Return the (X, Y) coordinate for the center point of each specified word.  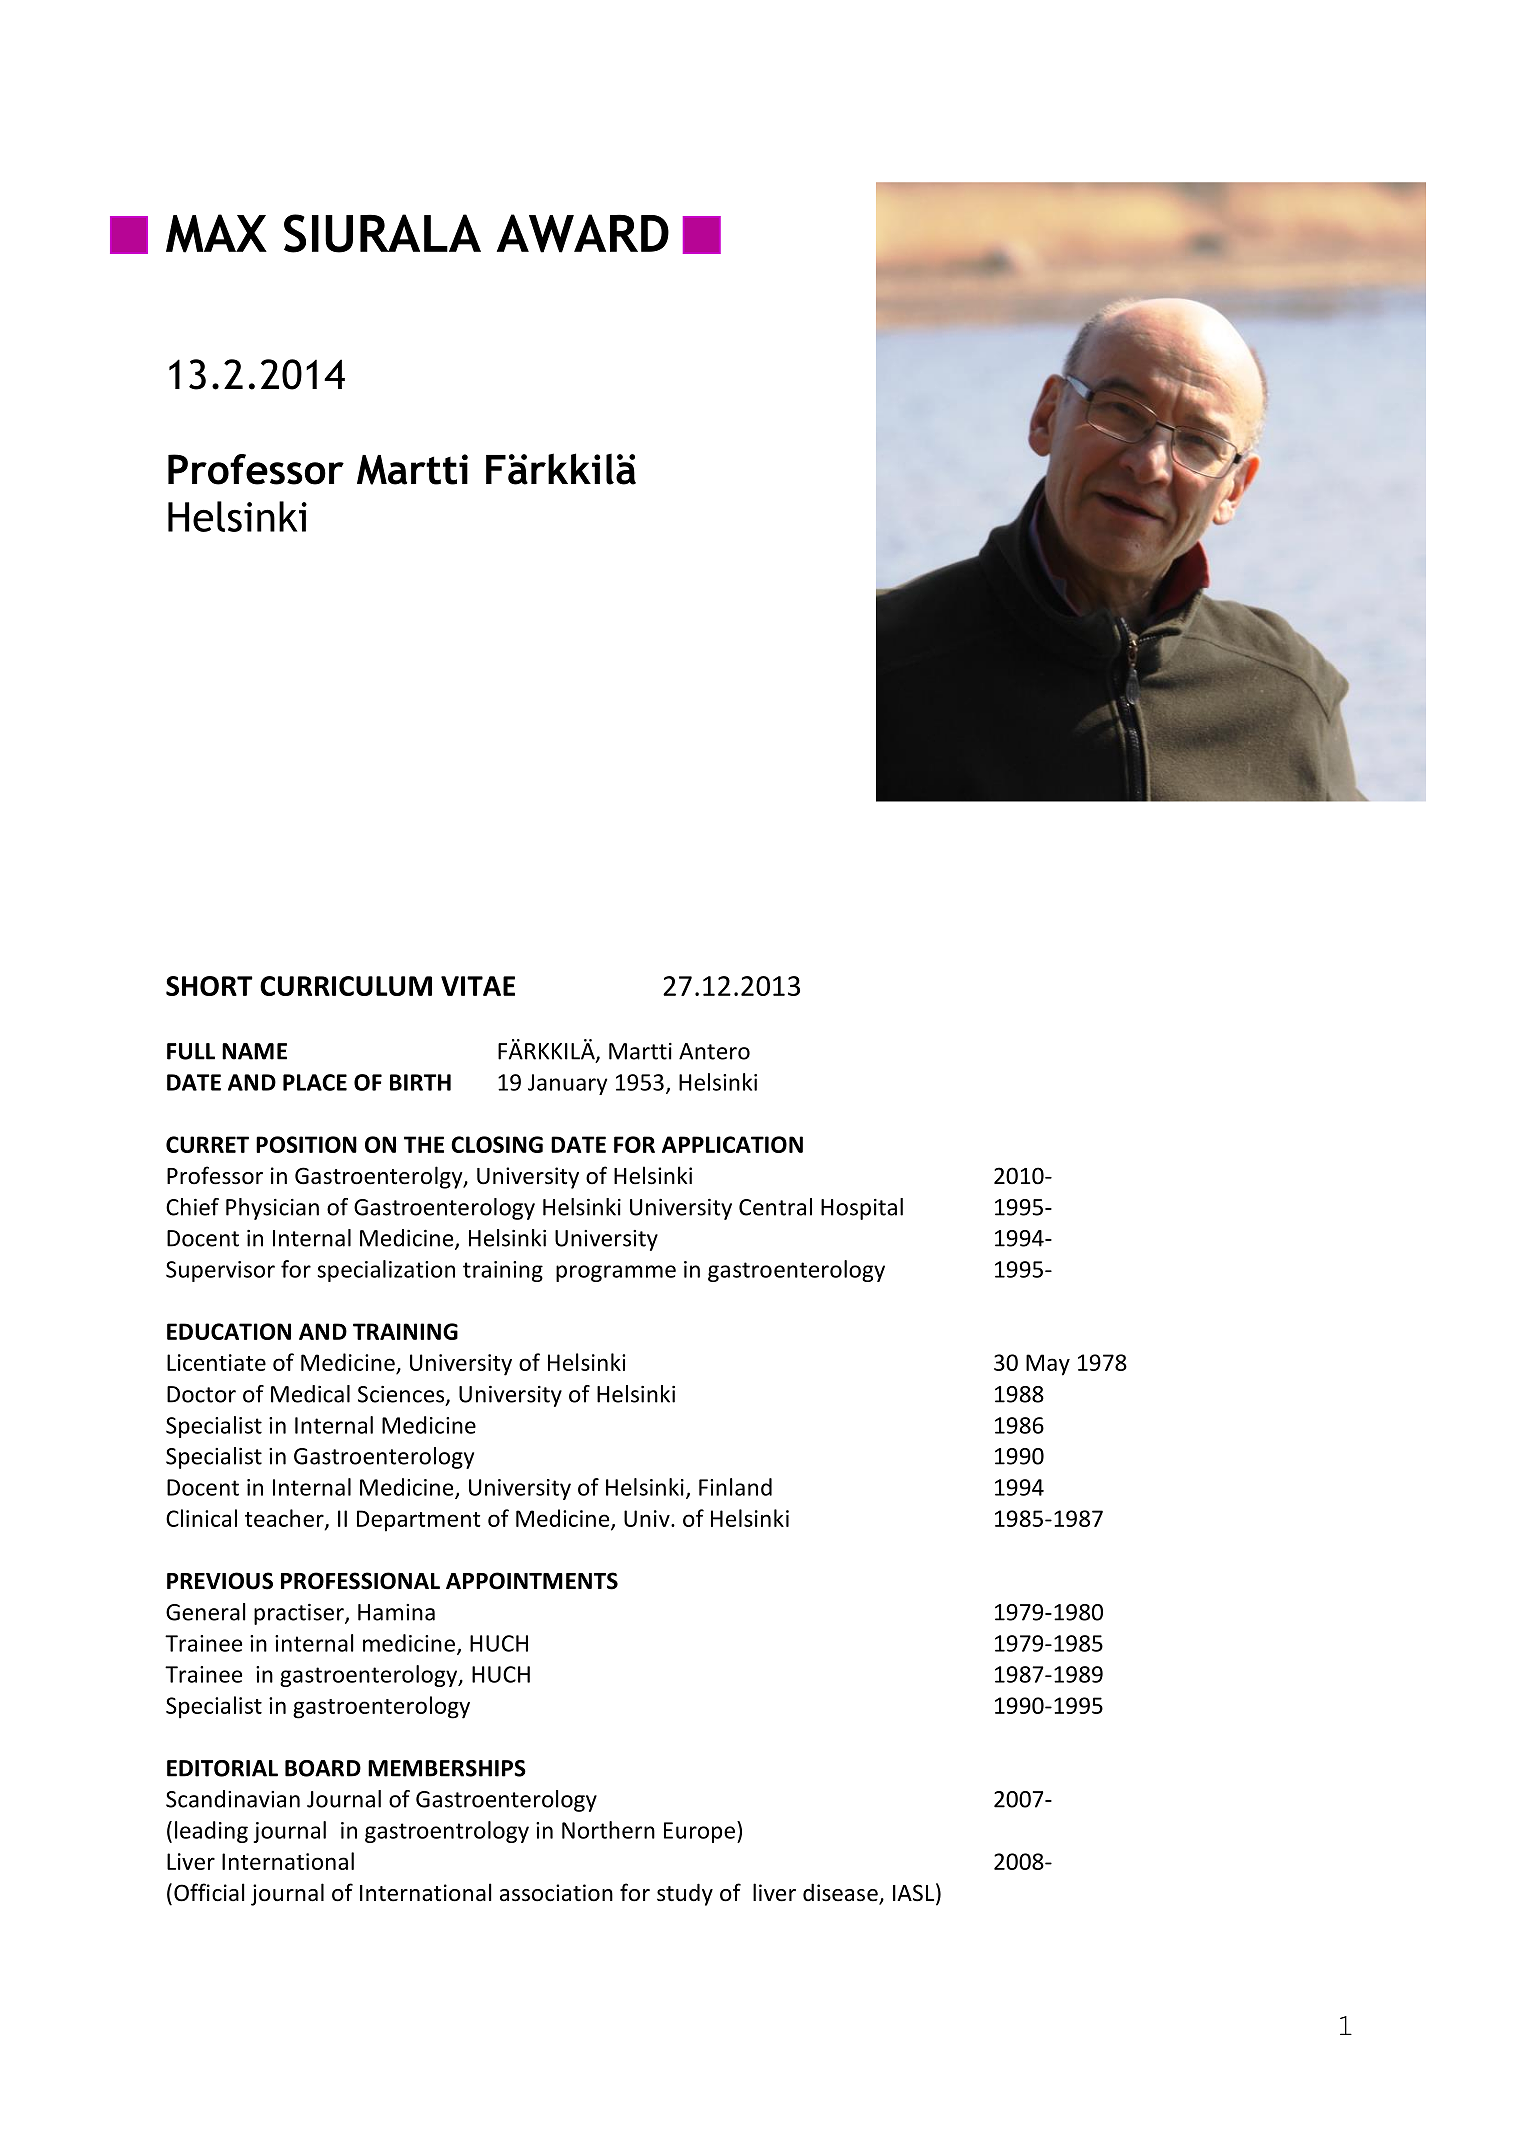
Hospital (862, 1209)
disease (841, 1893)
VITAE (478, 986)
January (568, 1084)
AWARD (583, 233)
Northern (608, 1830)
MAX (216, 233)
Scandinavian (233, 1799)
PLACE (315, 1082)
